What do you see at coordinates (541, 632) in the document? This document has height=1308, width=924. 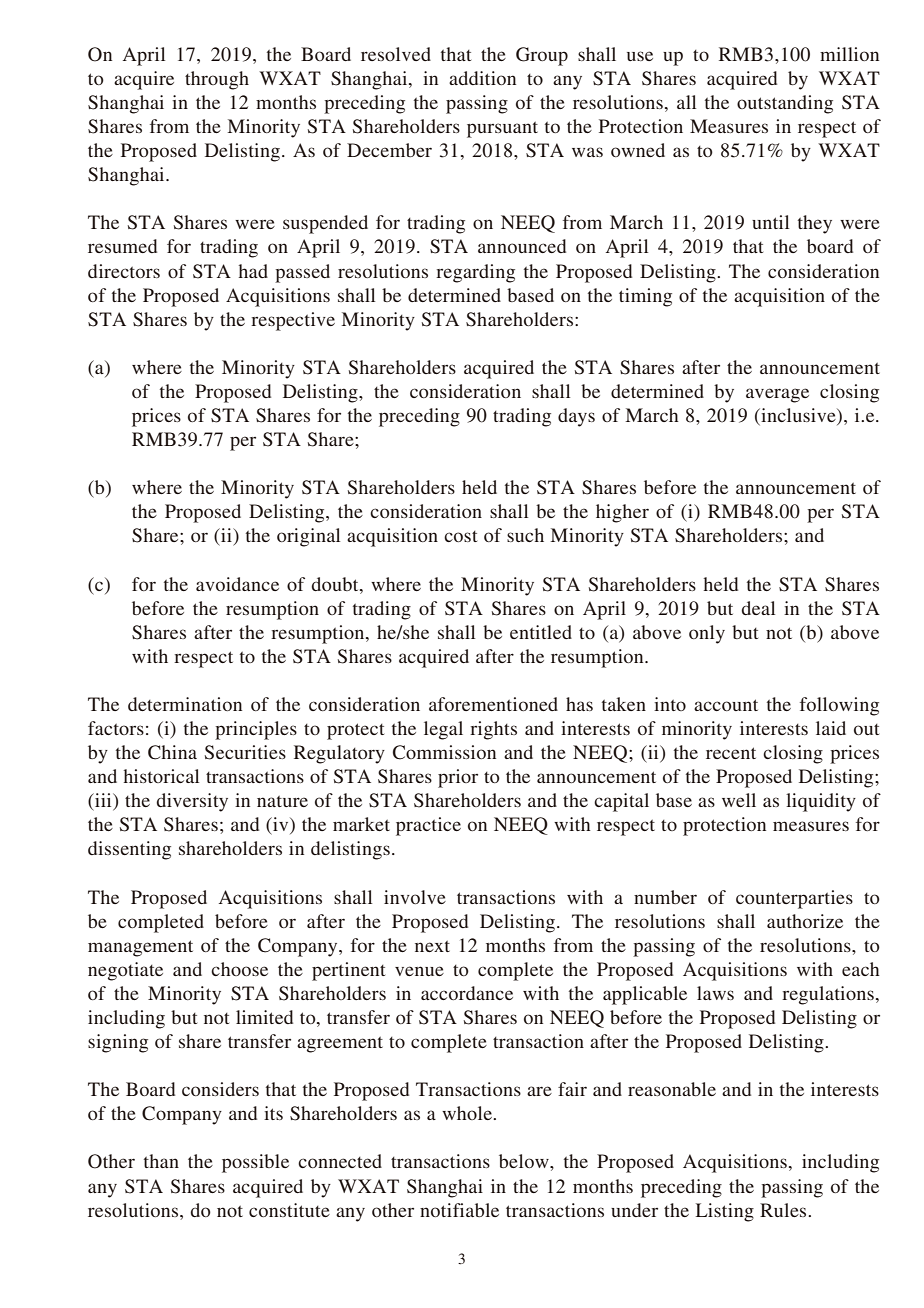 I see `entitled` at bounding box center [541, 632].
